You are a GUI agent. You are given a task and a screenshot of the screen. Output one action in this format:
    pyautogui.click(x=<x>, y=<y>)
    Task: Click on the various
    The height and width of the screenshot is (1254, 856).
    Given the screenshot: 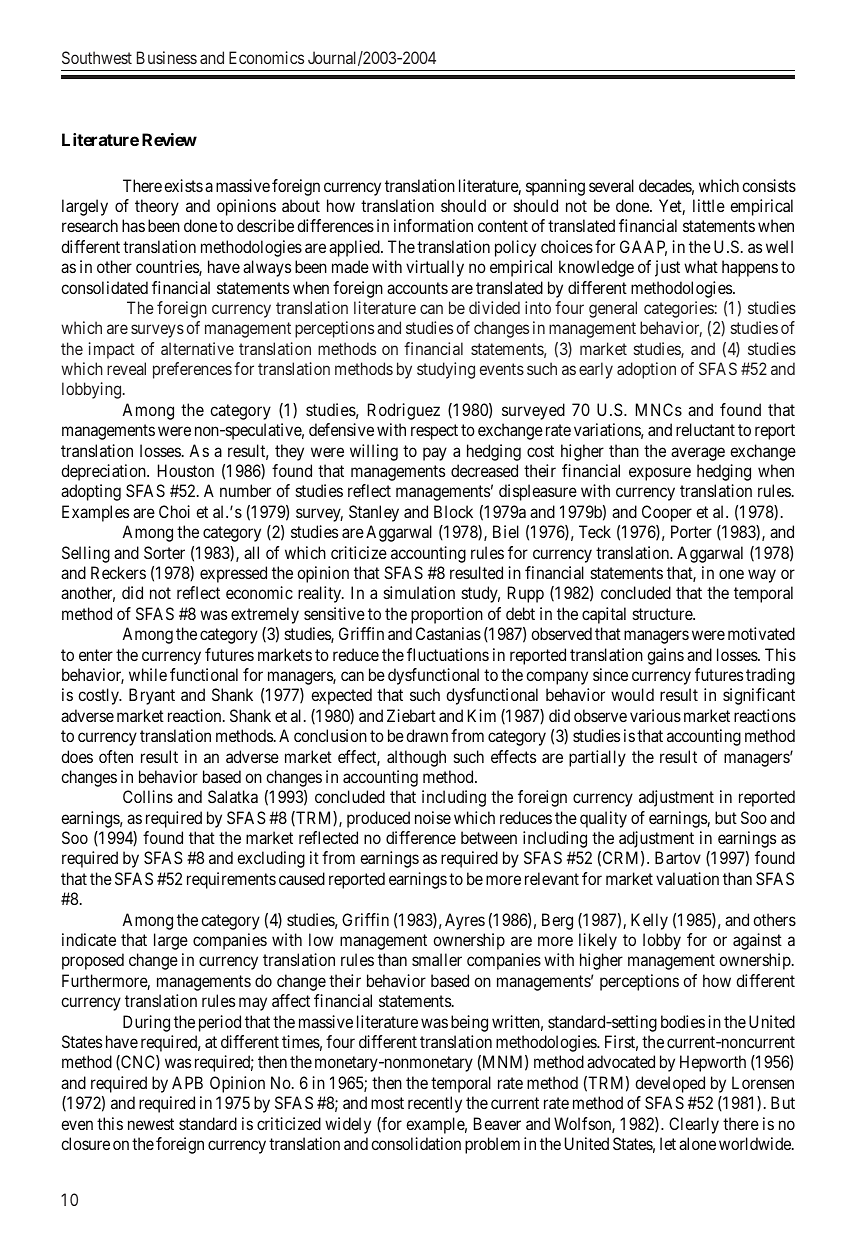 What is the action you would take?
    pyautogui.click(x=655, y=715)
